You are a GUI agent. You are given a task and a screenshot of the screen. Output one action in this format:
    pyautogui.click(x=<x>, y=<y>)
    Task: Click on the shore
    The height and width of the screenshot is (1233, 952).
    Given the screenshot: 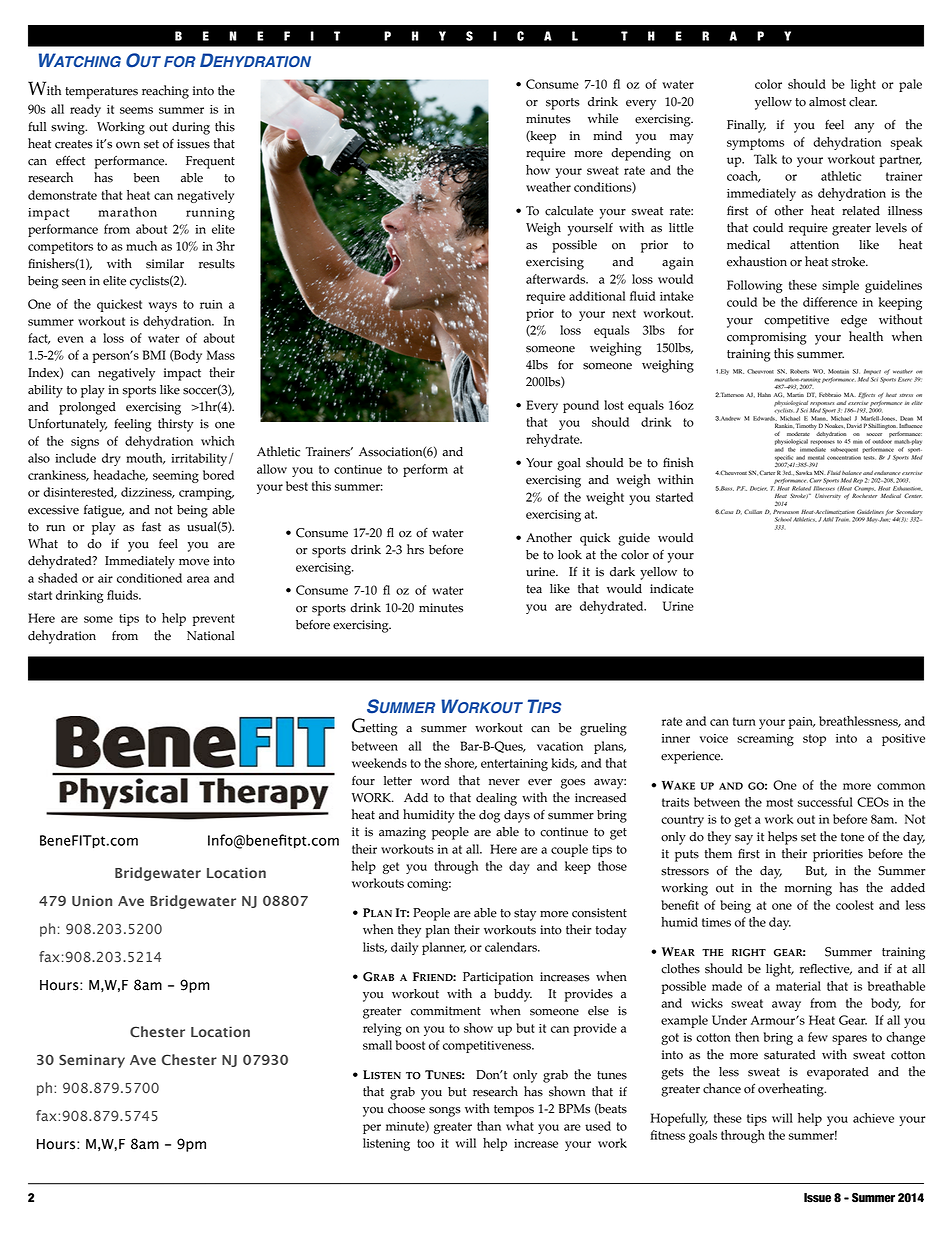 What is the action you would take?
    pyautogui.click(x=461, y=764)
